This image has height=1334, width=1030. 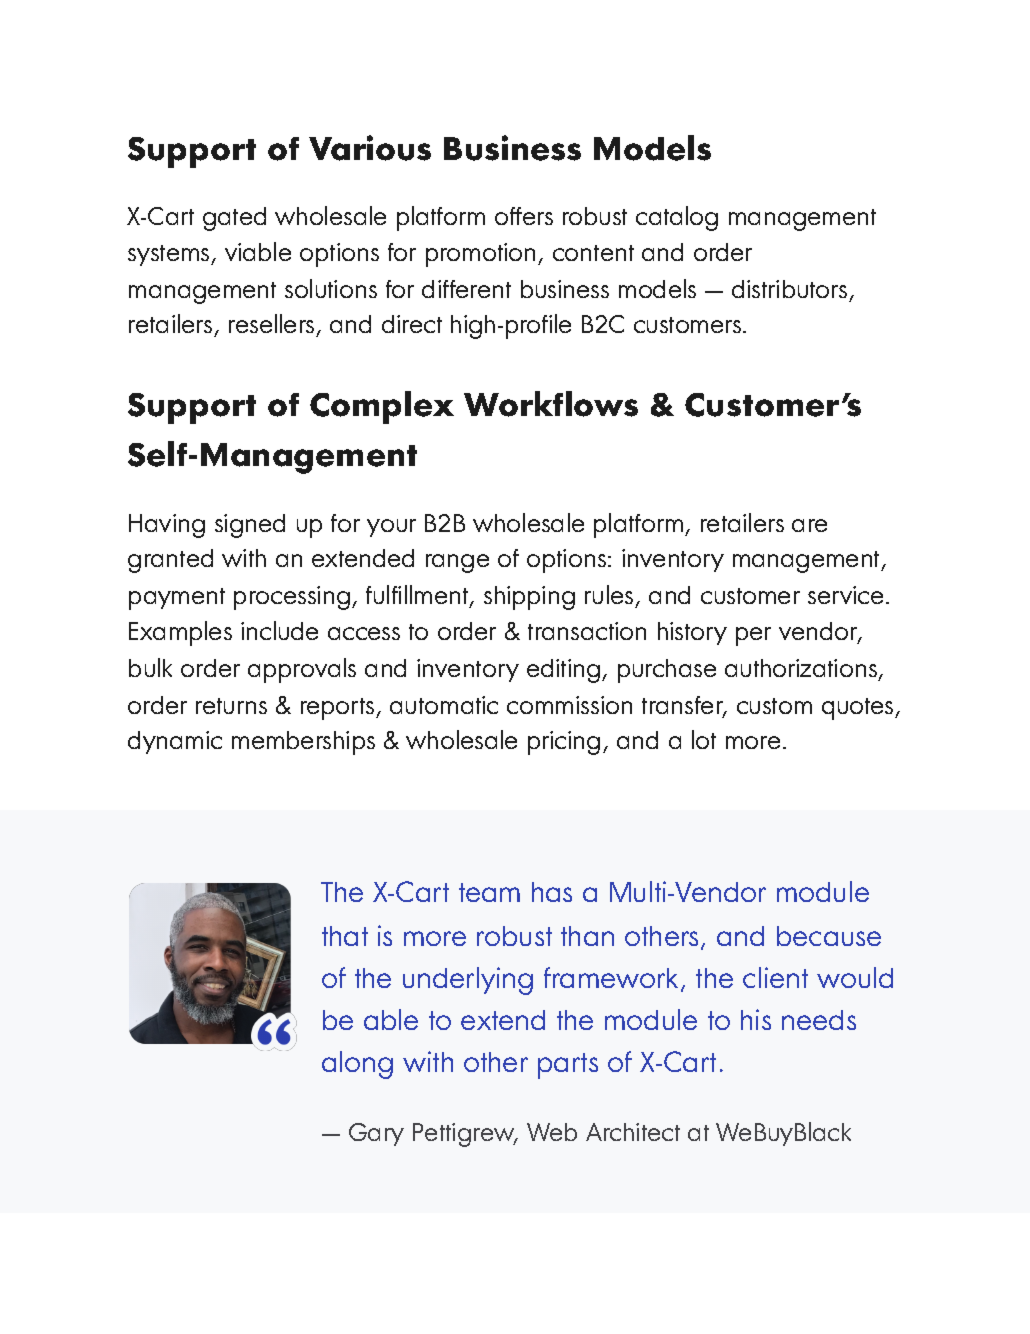 What do you see at coordinates (279, 630) in the image?
I see `include` at bounding box center [279, 630].
